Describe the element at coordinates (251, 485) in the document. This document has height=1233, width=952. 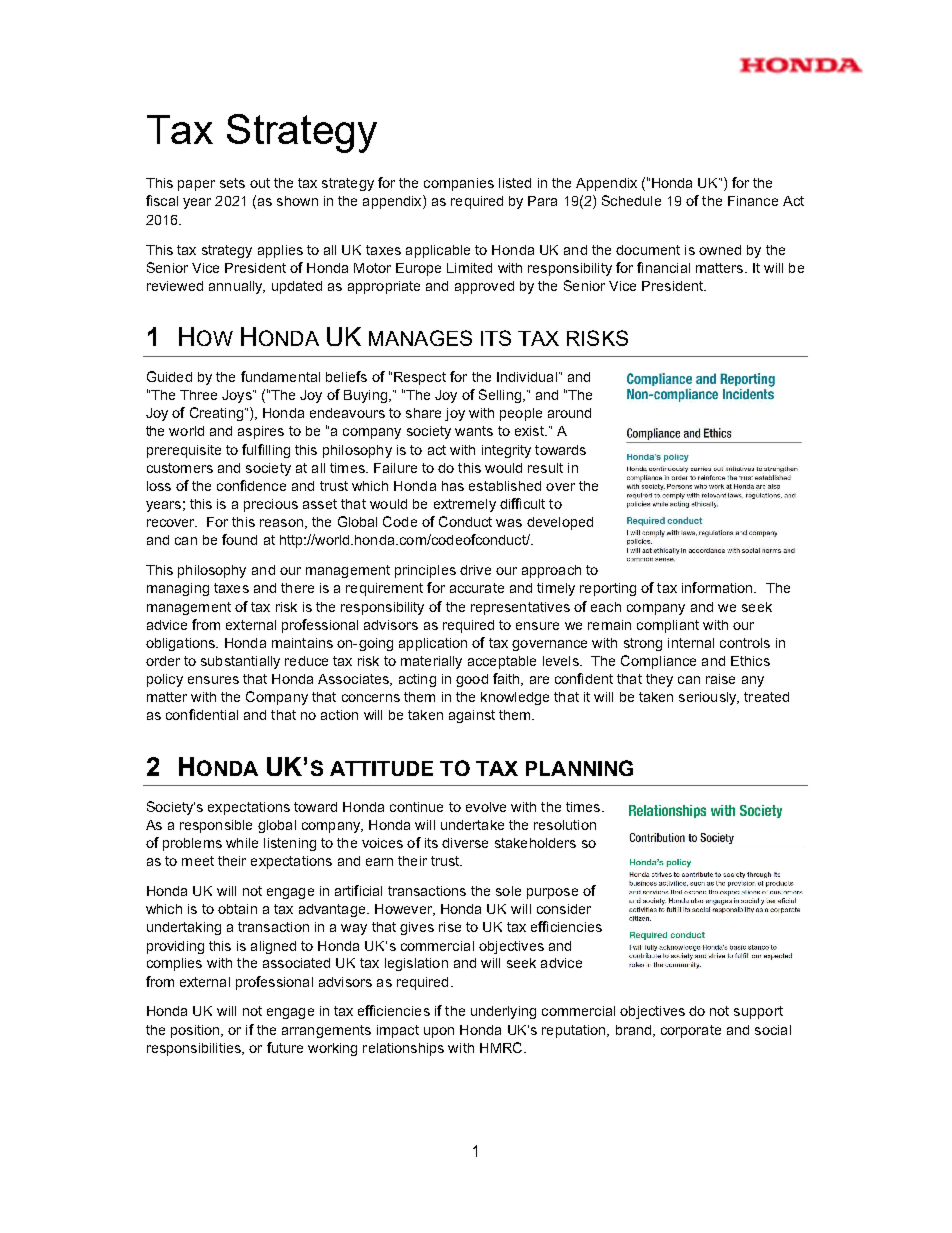
I see `confidence` at that location.
